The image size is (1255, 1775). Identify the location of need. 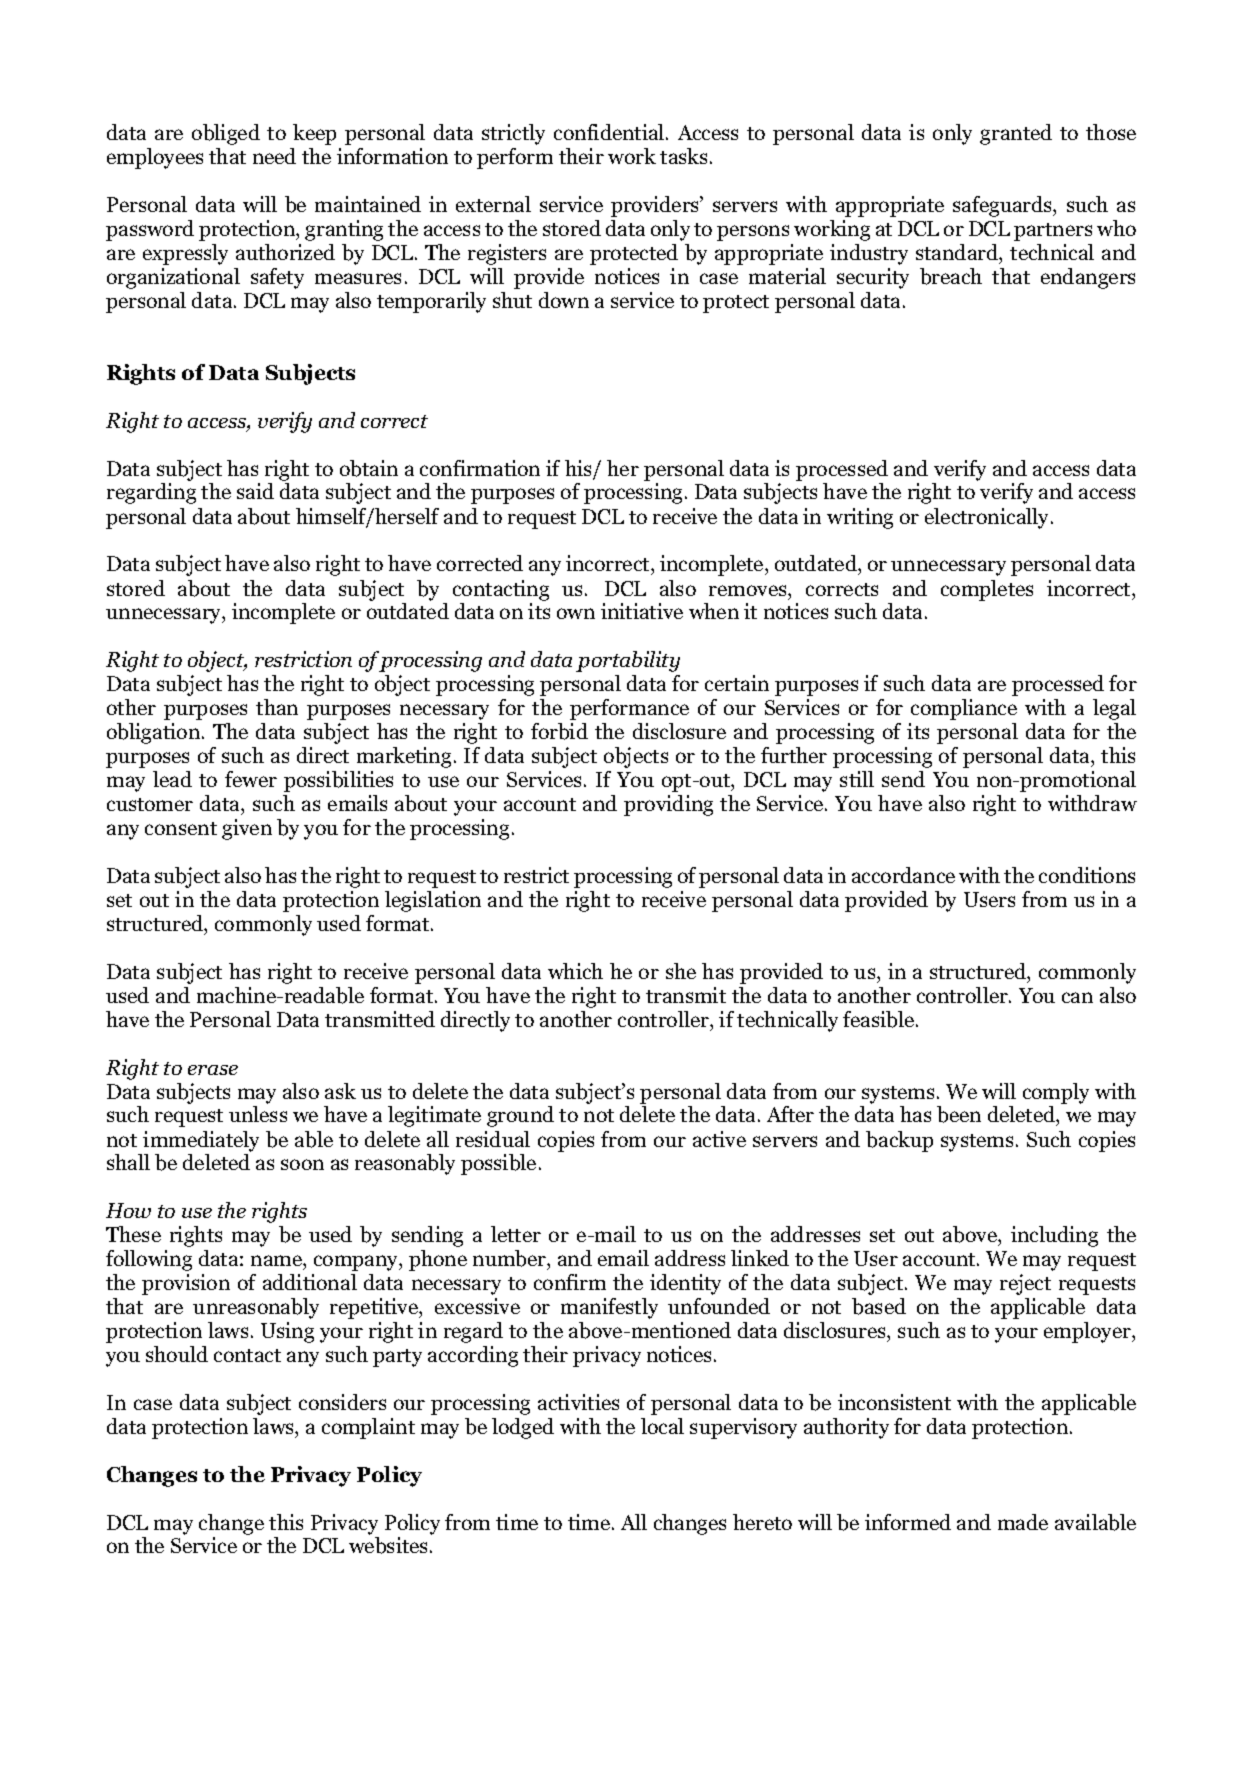
(274, 156).
